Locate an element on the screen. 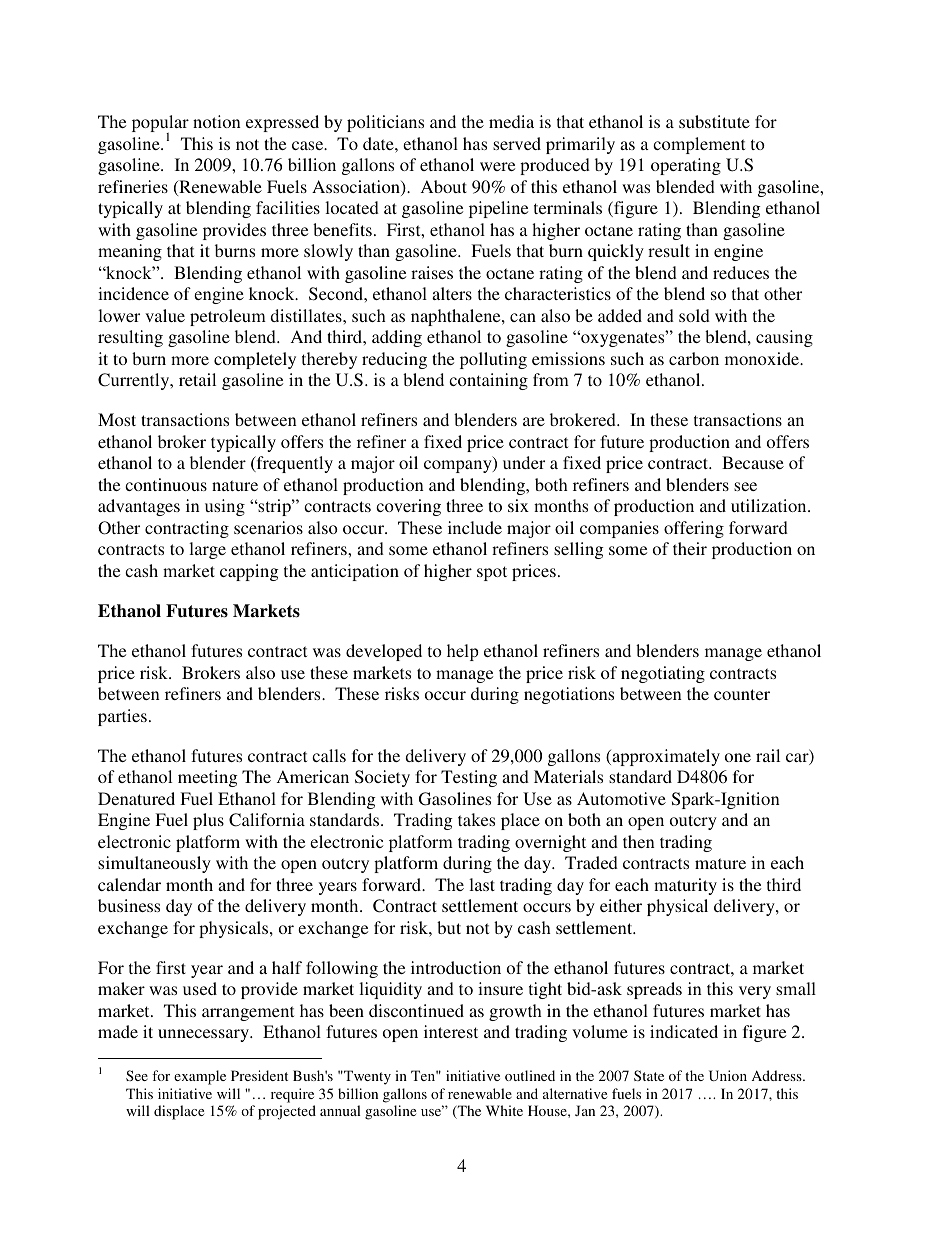 This screenshot has width=952, height=1233. help is located at coordinates (463, 652).
